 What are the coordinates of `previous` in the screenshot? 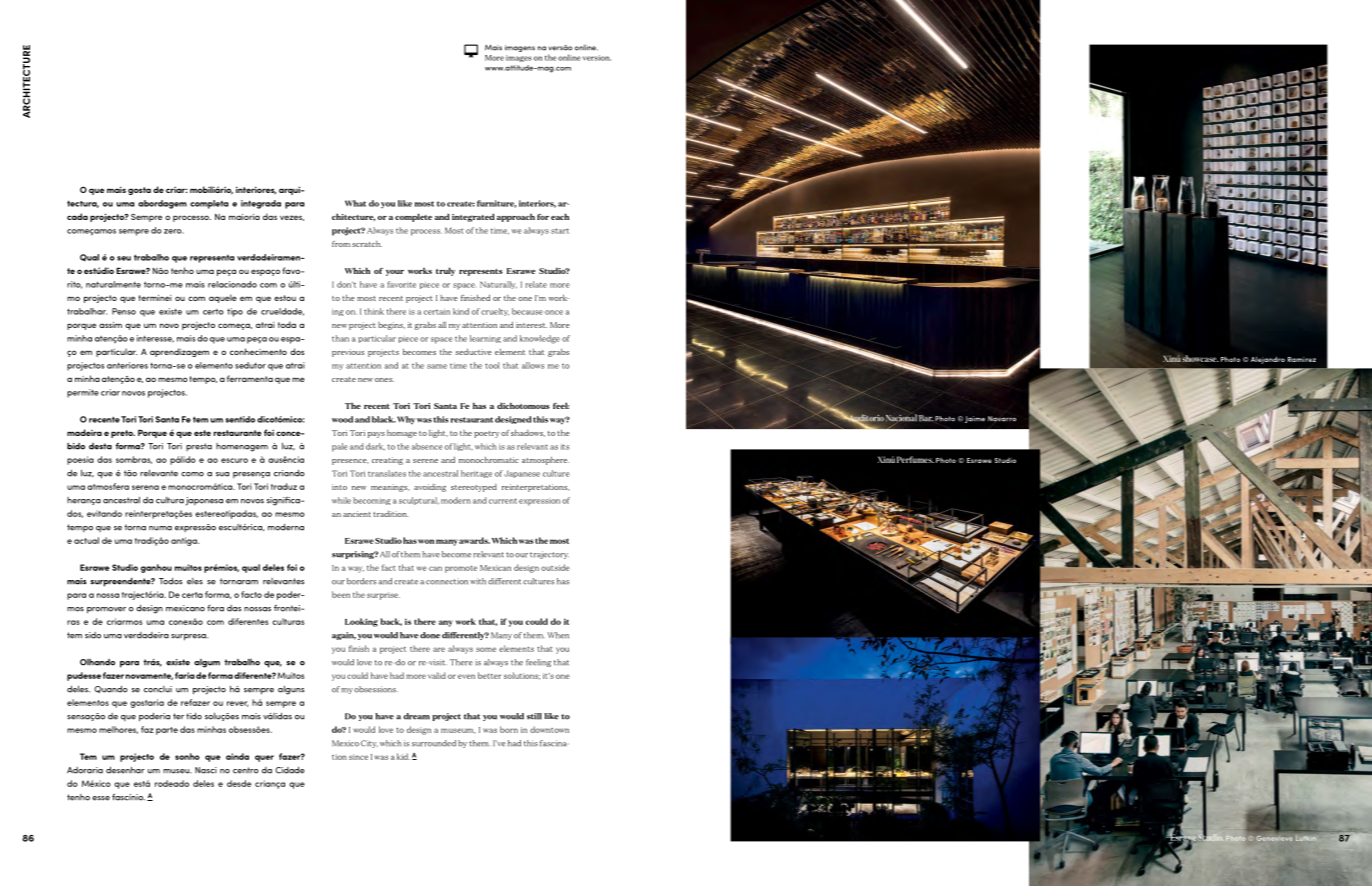 It's located at (348, 353).
